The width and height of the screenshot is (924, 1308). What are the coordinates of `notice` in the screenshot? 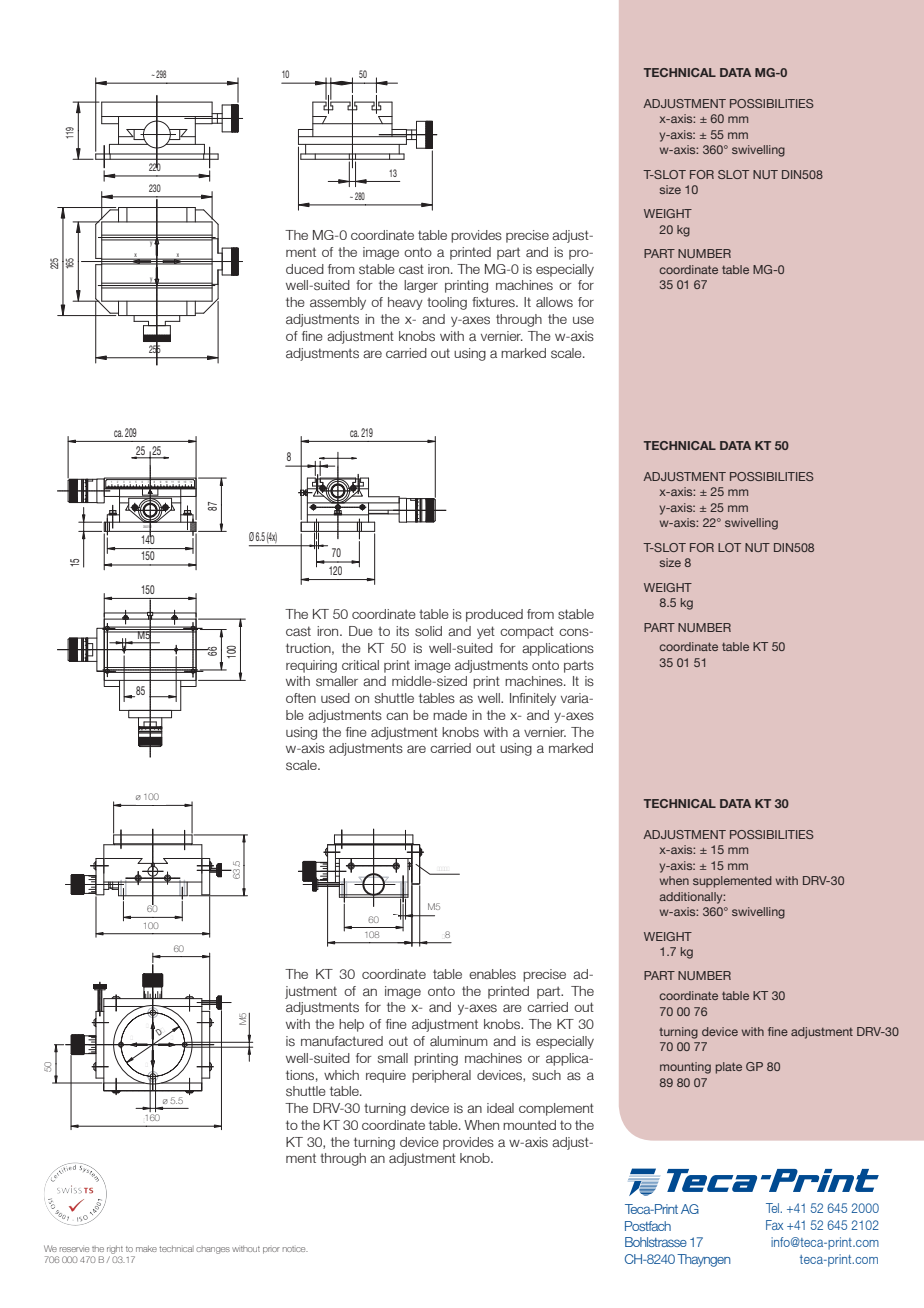 It's located at (295, 1249).
